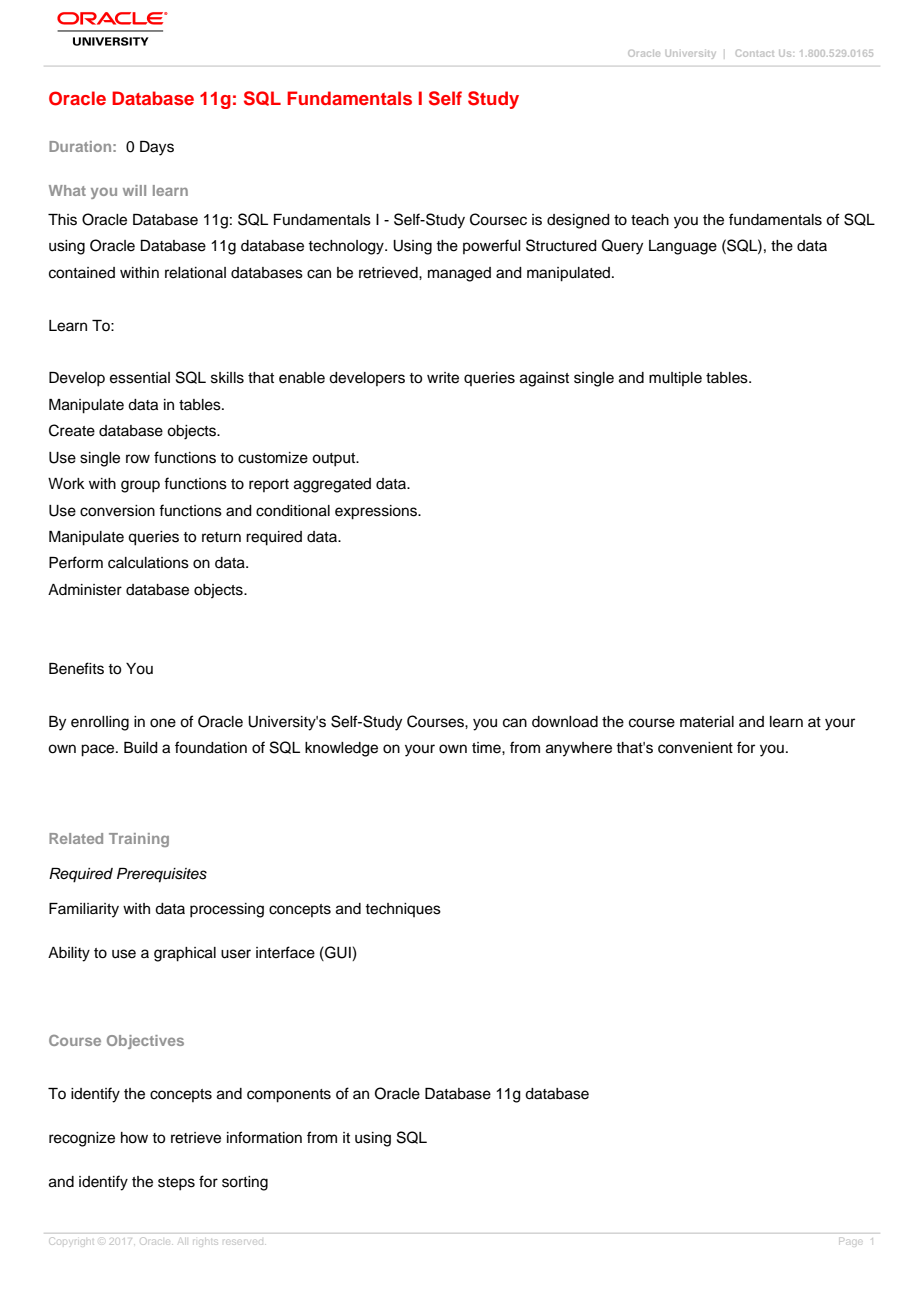  I want to click on Days, so click(157, 148).
